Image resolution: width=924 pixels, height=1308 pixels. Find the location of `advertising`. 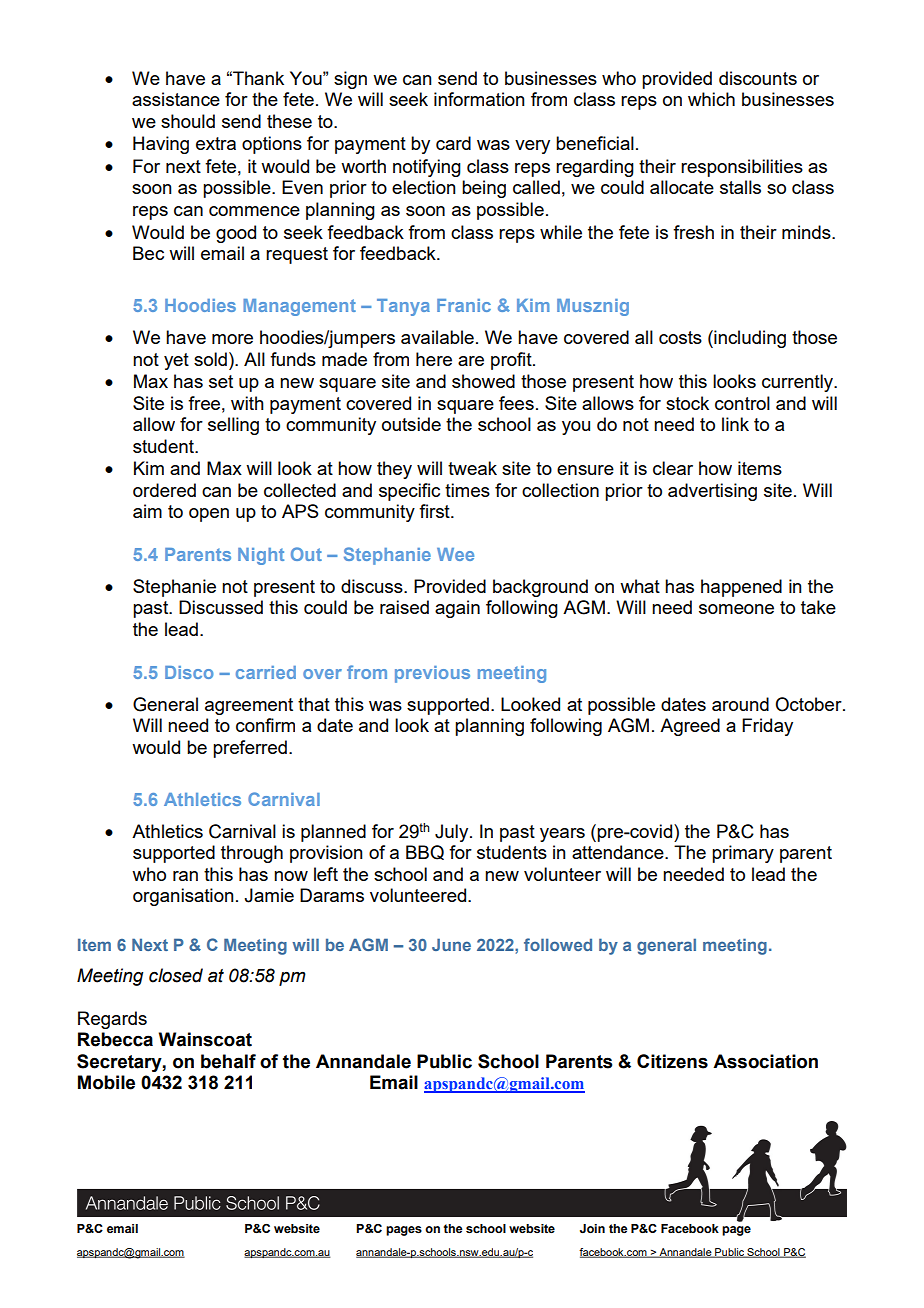

advertising is located at coordinates (712, 492).
